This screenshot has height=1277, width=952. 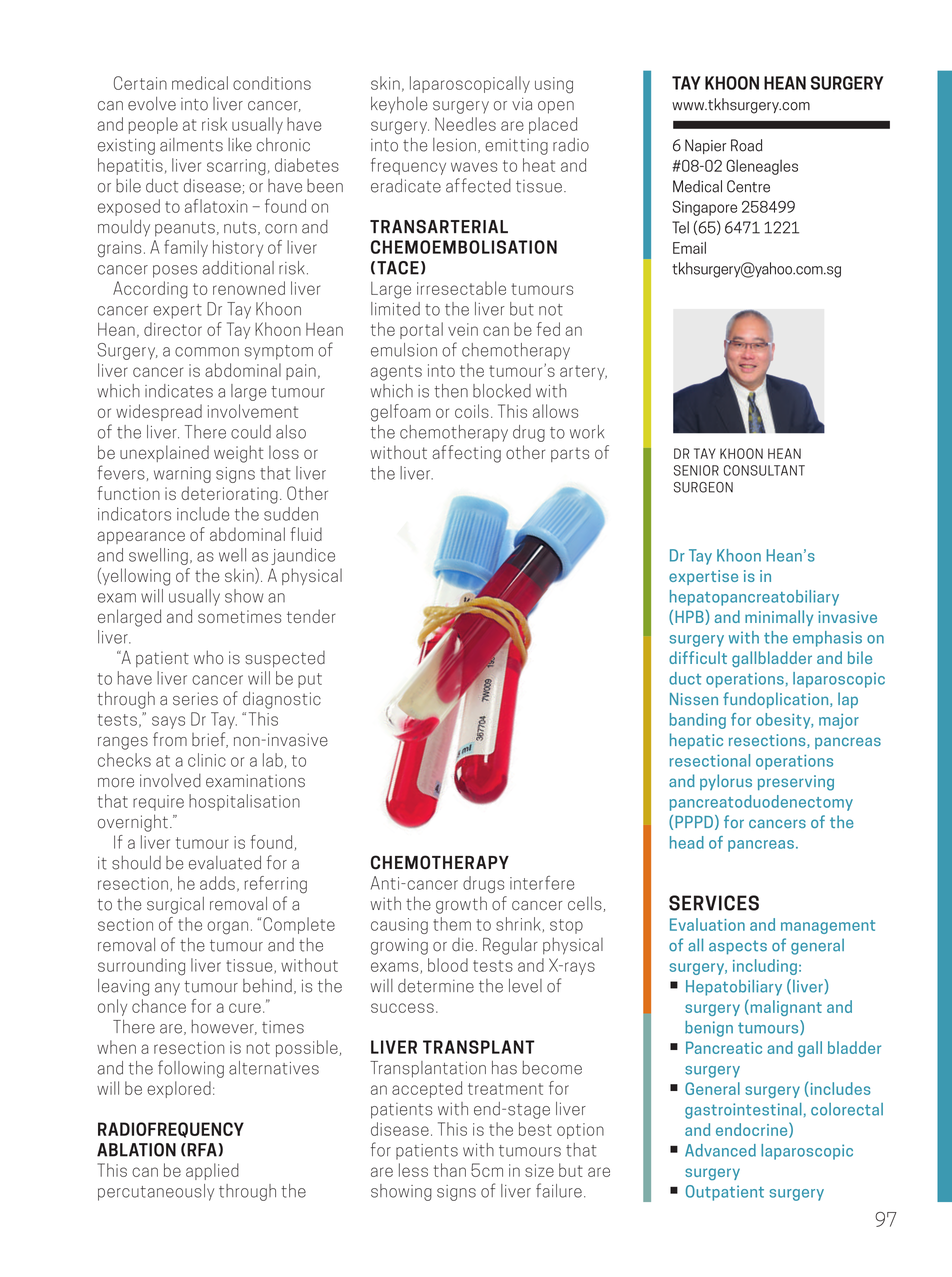 I want to click on blocked, so click(x=502, y=391).
